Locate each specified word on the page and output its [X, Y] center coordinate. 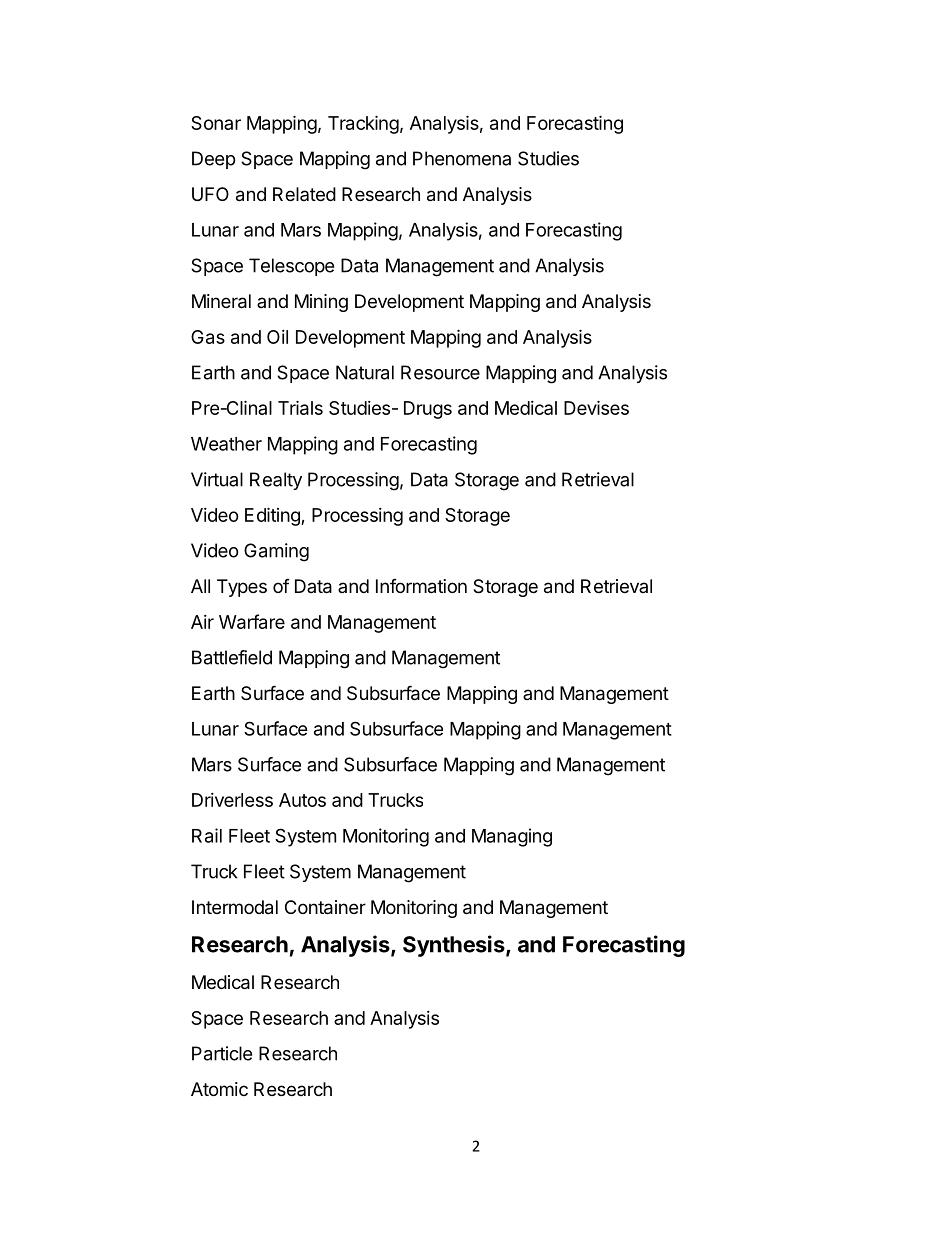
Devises [596, 407]
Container [325, 907]
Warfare [252, 621]
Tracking [363, 124]
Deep [213, 160]
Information [421, 586]
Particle [222, 1053]
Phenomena [462, 158]
